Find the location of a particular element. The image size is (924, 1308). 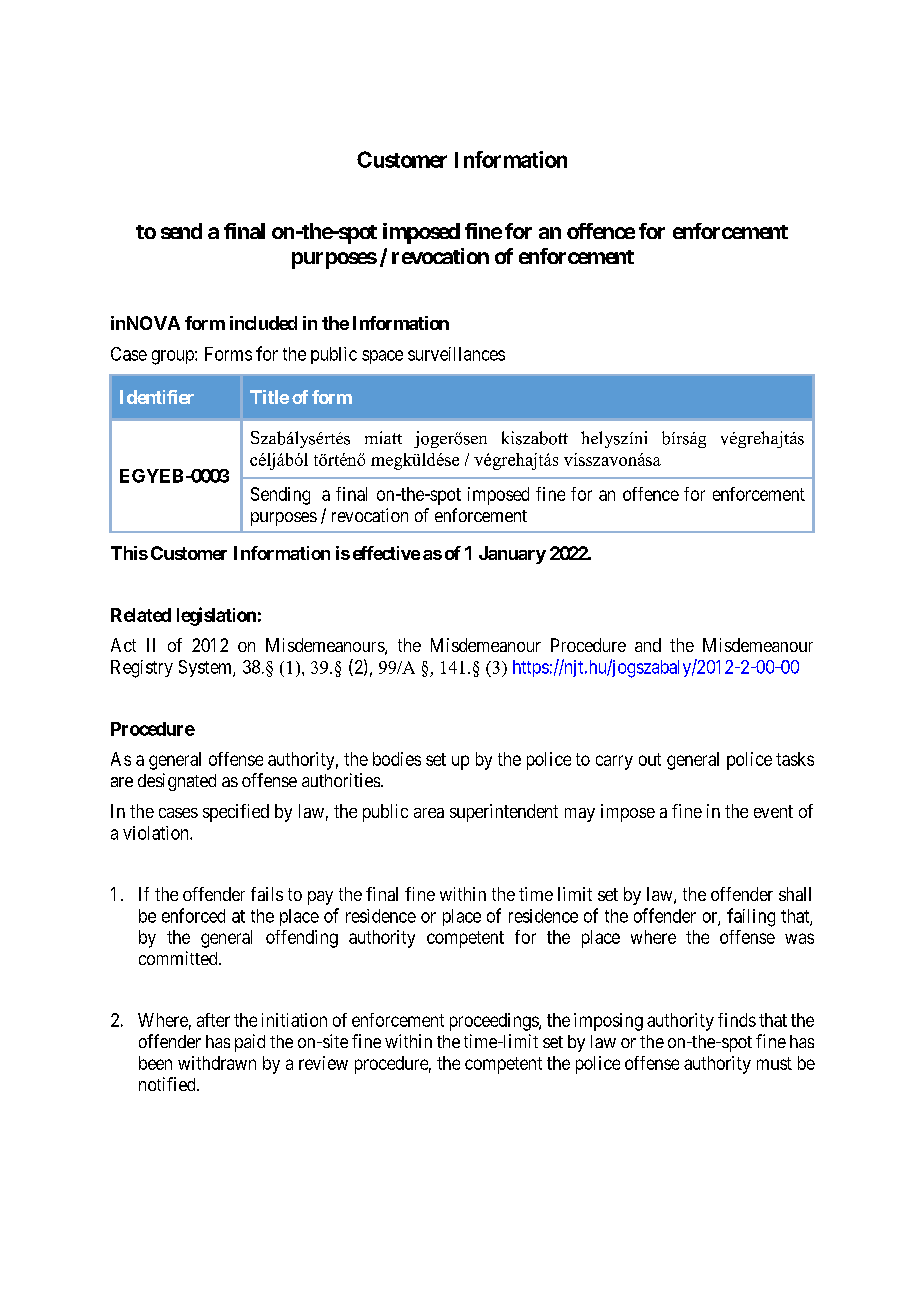

tasks is located at coordinates (795, 759).
